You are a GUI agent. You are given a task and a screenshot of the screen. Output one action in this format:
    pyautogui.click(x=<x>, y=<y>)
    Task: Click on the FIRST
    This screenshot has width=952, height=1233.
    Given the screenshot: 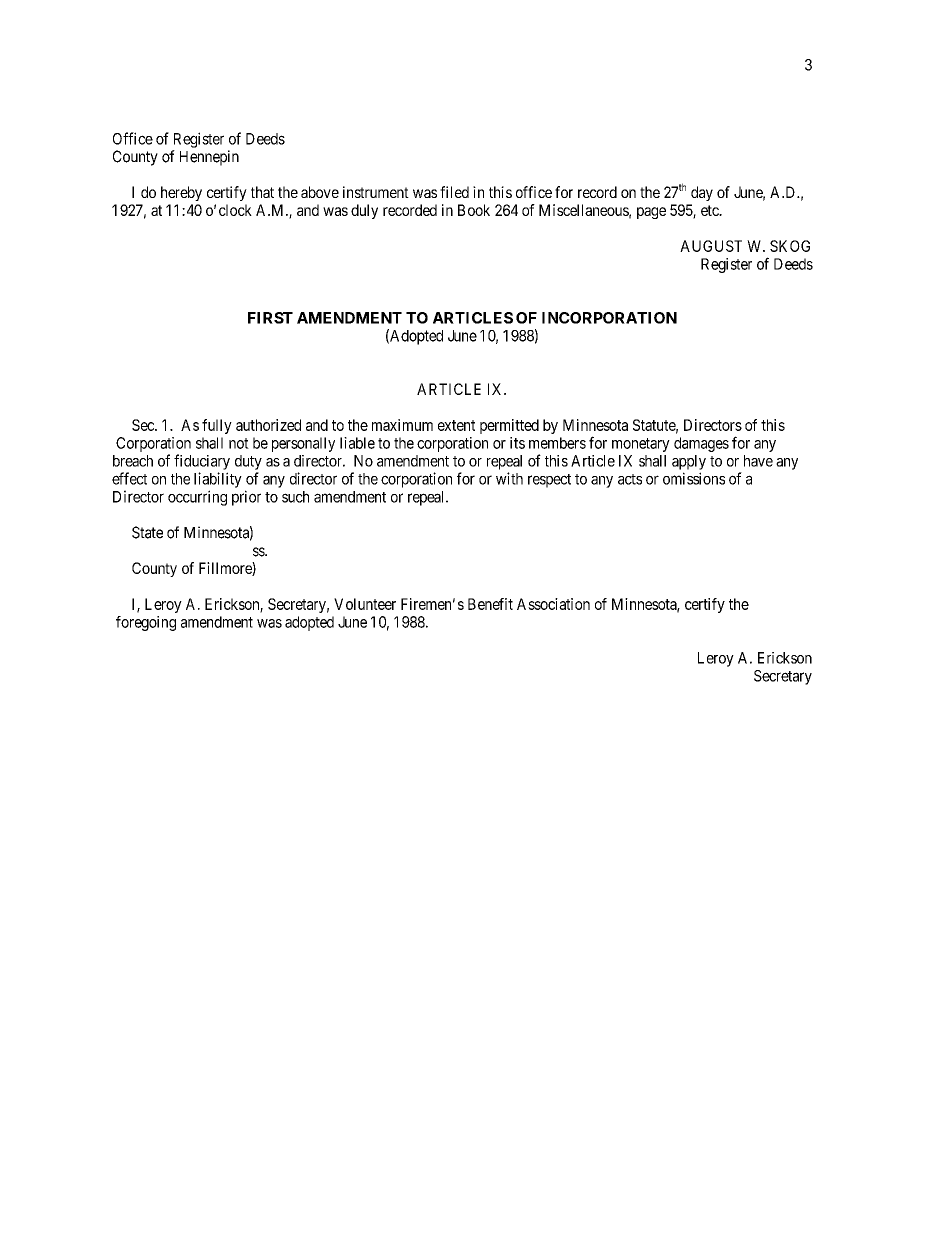 What is the action you would take?
    pyautogui.click(x=270, y=318)
